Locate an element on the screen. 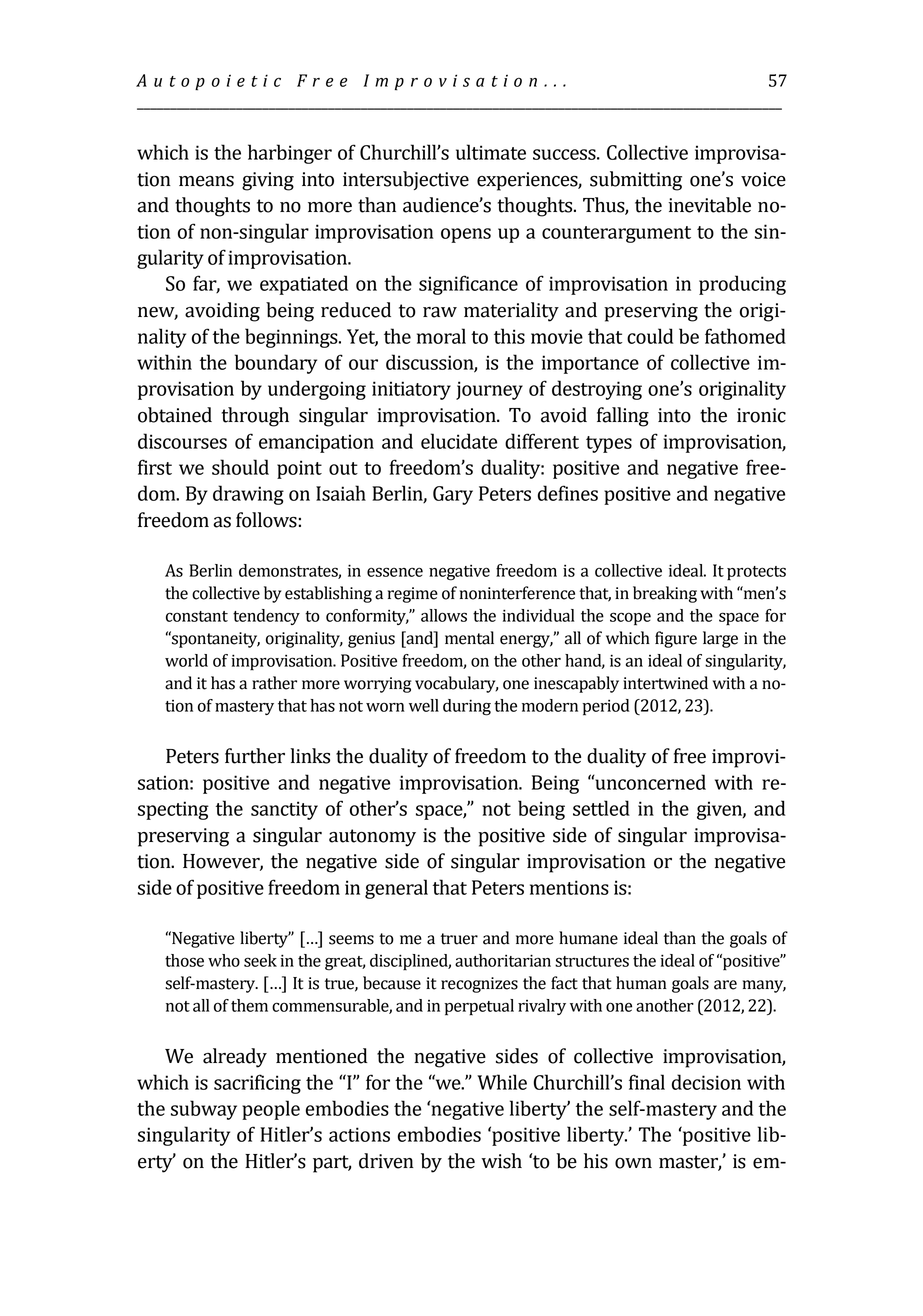 The height and width of the screenshot is (1316, 923). inevitable is located at coordinates (709, 205).
